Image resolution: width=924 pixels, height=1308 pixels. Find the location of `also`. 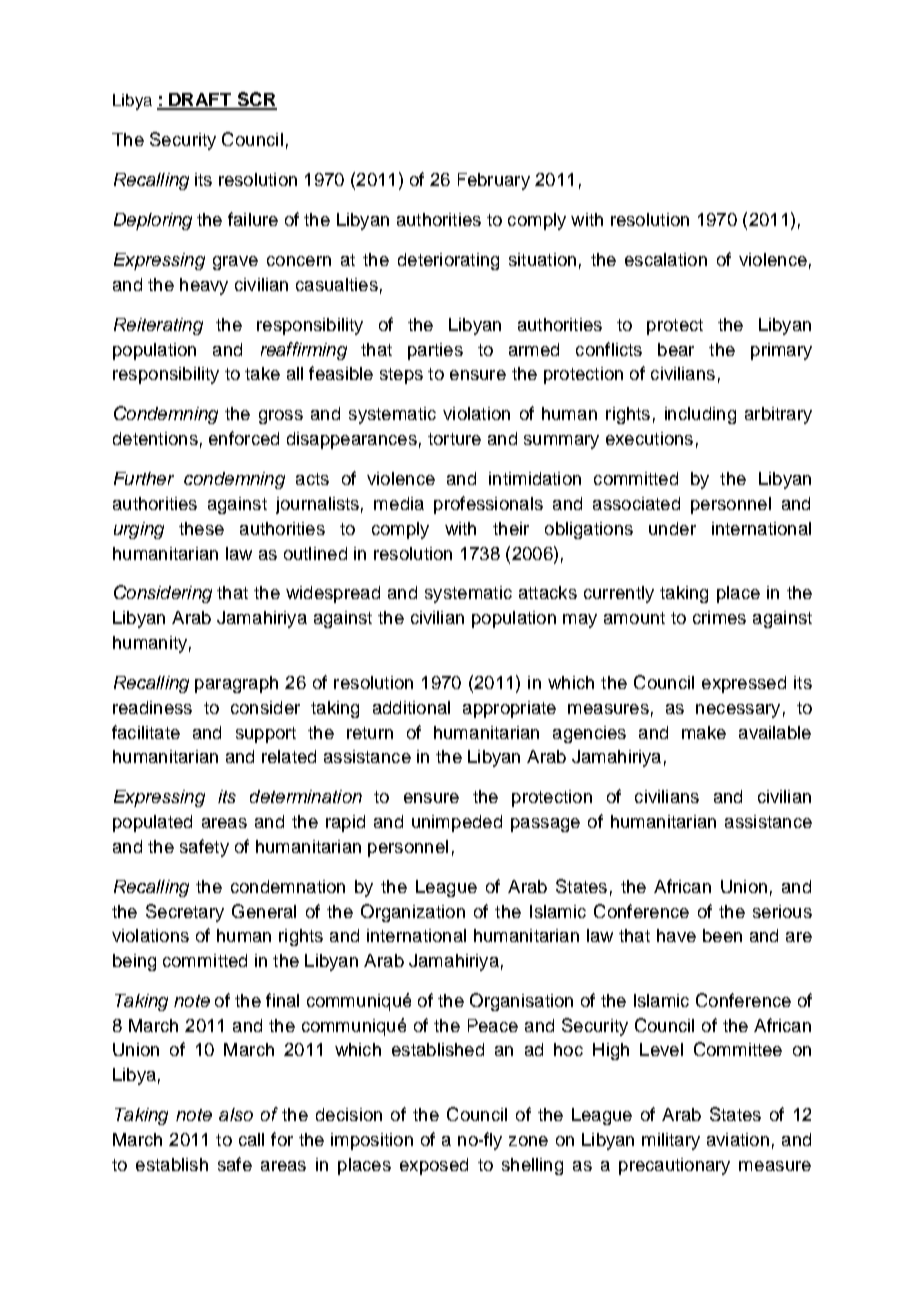

also is located at coordinates (236, 1114).
